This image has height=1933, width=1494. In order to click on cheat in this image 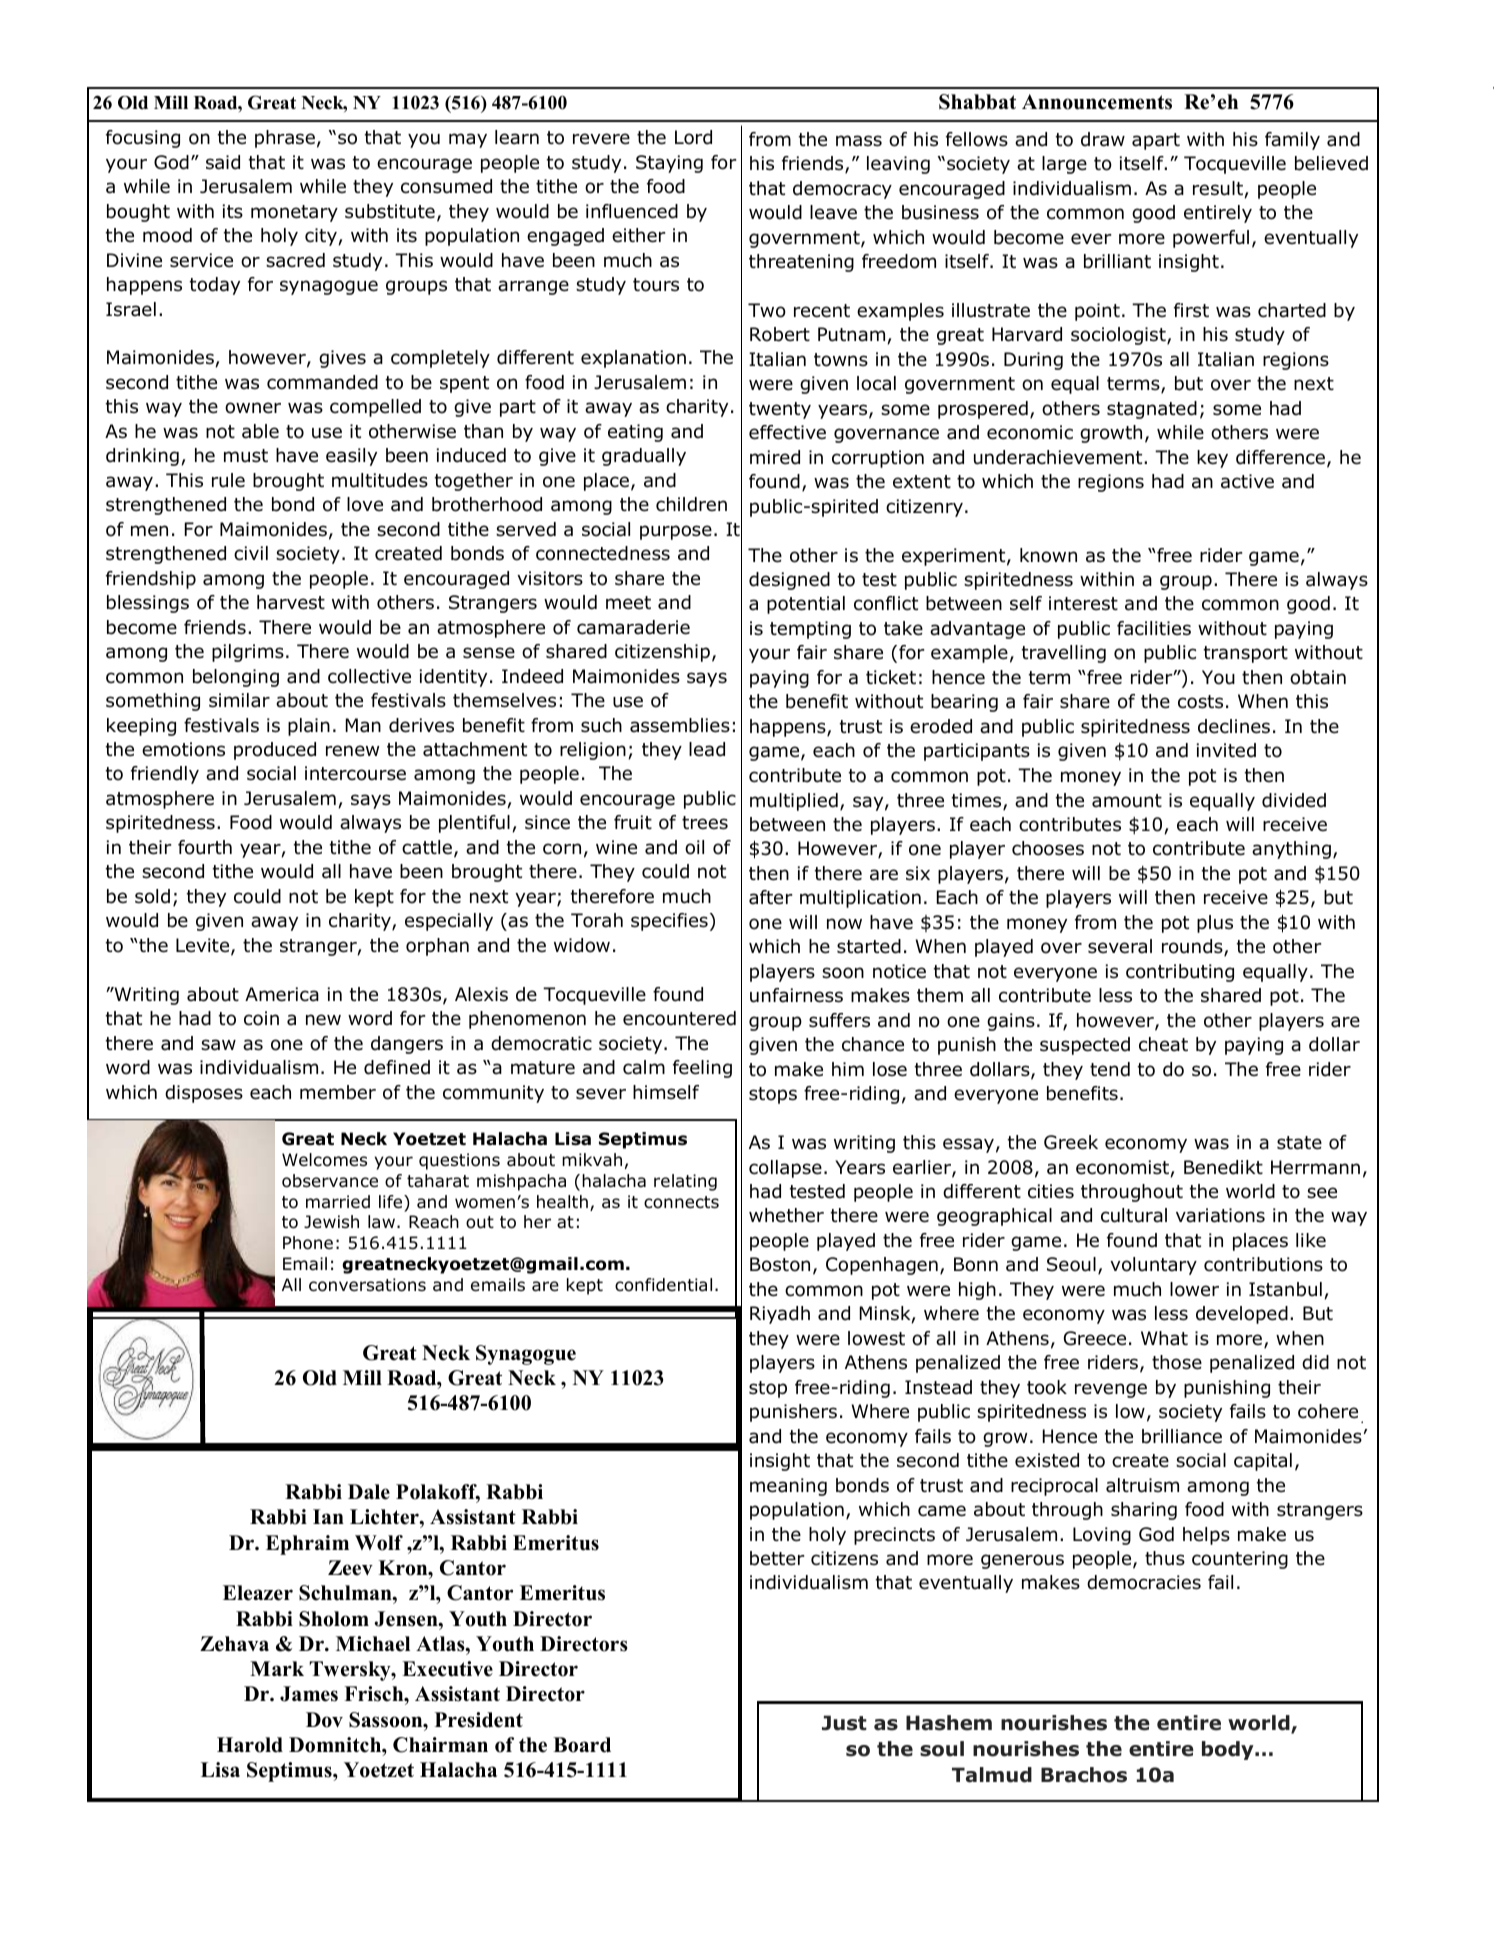, I will do `click(1163, 1044)`.
